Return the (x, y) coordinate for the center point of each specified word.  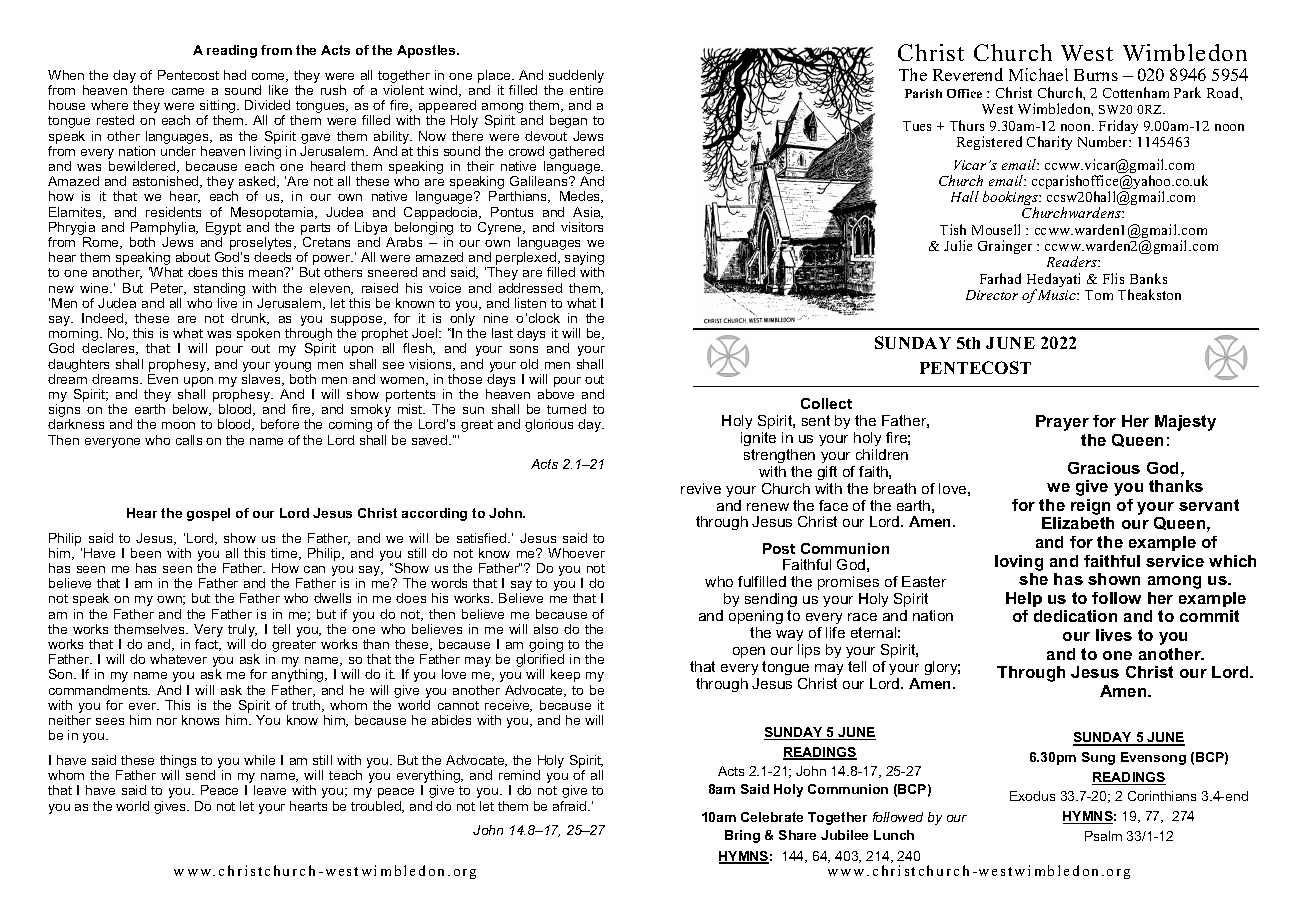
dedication (1075, 616)
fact (208, 645)
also (546, 629)
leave (270, 790)
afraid (571, 806)
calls (189, 440)
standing (219, 289)
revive (701, 488)
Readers (1073, 261)
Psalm (1103, 836)
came (188, 91)
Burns (1096, 75)
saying (584, 260)
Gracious (1104, 468)
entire (586, 90)
